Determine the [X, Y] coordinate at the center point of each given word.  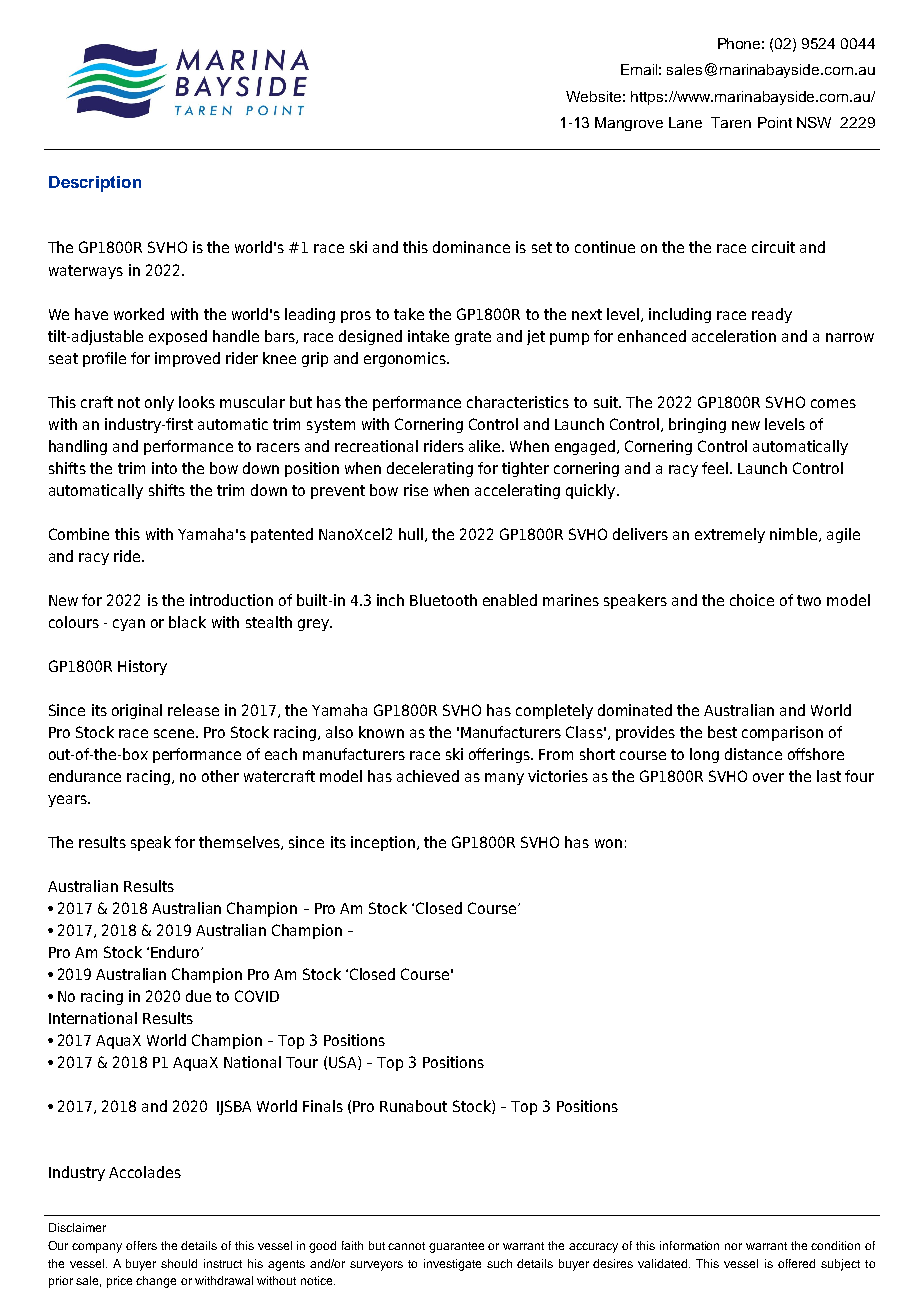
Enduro [176, 952]
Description [95, 184]
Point [775, 122]
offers [141, 1245]
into [164, 468]
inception [383, 843]
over [768, 777]
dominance [471, 247]
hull [411, 534]
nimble [793, 534]
